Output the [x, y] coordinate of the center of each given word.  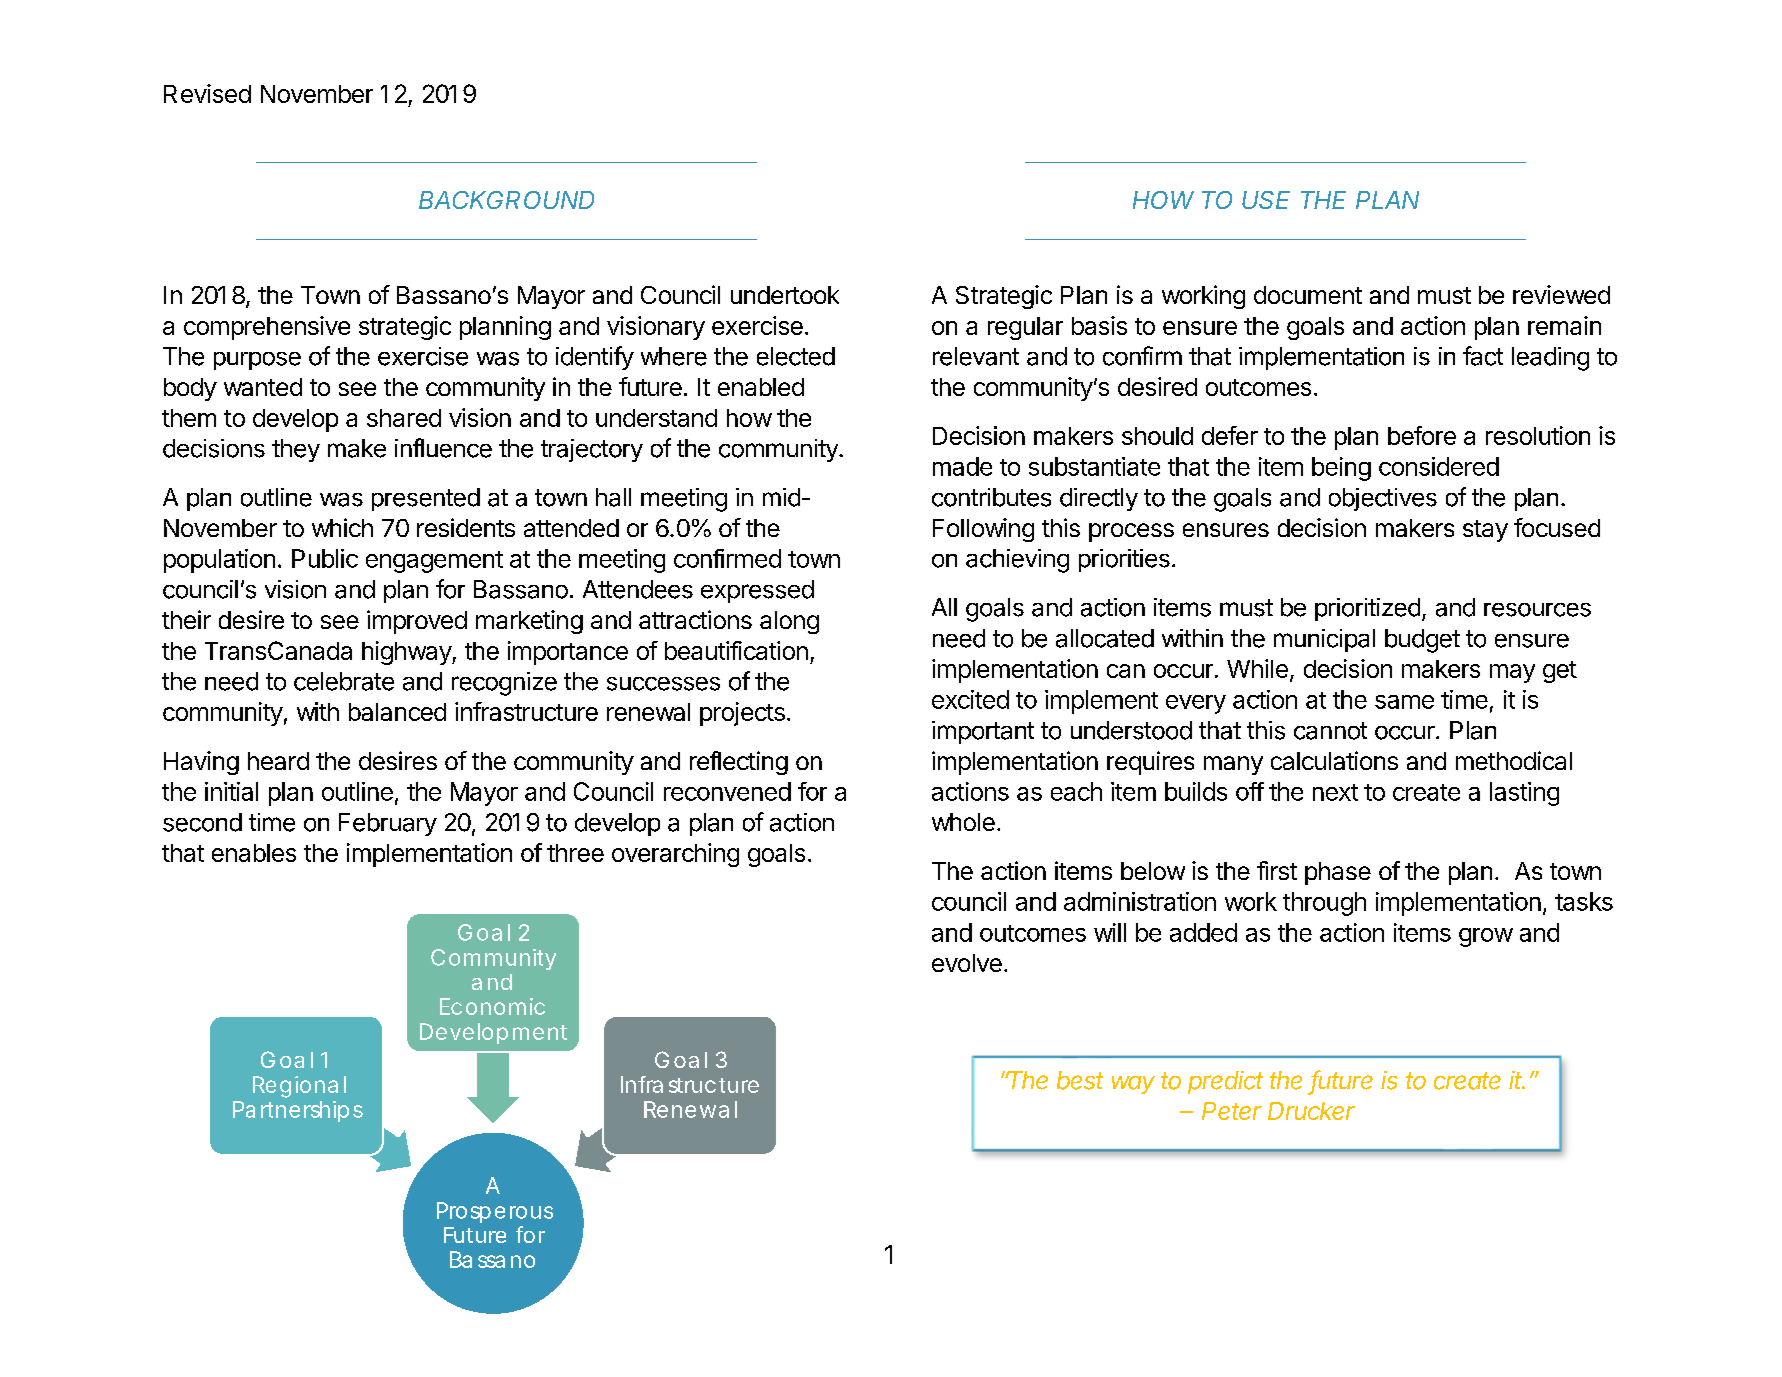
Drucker [1311, 1111]
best [1080, 1080]
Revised [207, 93]
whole [963, 822]
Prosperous [495, 1212]
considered [1439, 466]
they [296, 450]
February [388, 824]
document [1308, 295]
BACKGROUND [506, 200]
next [1335, 792]
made [962, 466]
